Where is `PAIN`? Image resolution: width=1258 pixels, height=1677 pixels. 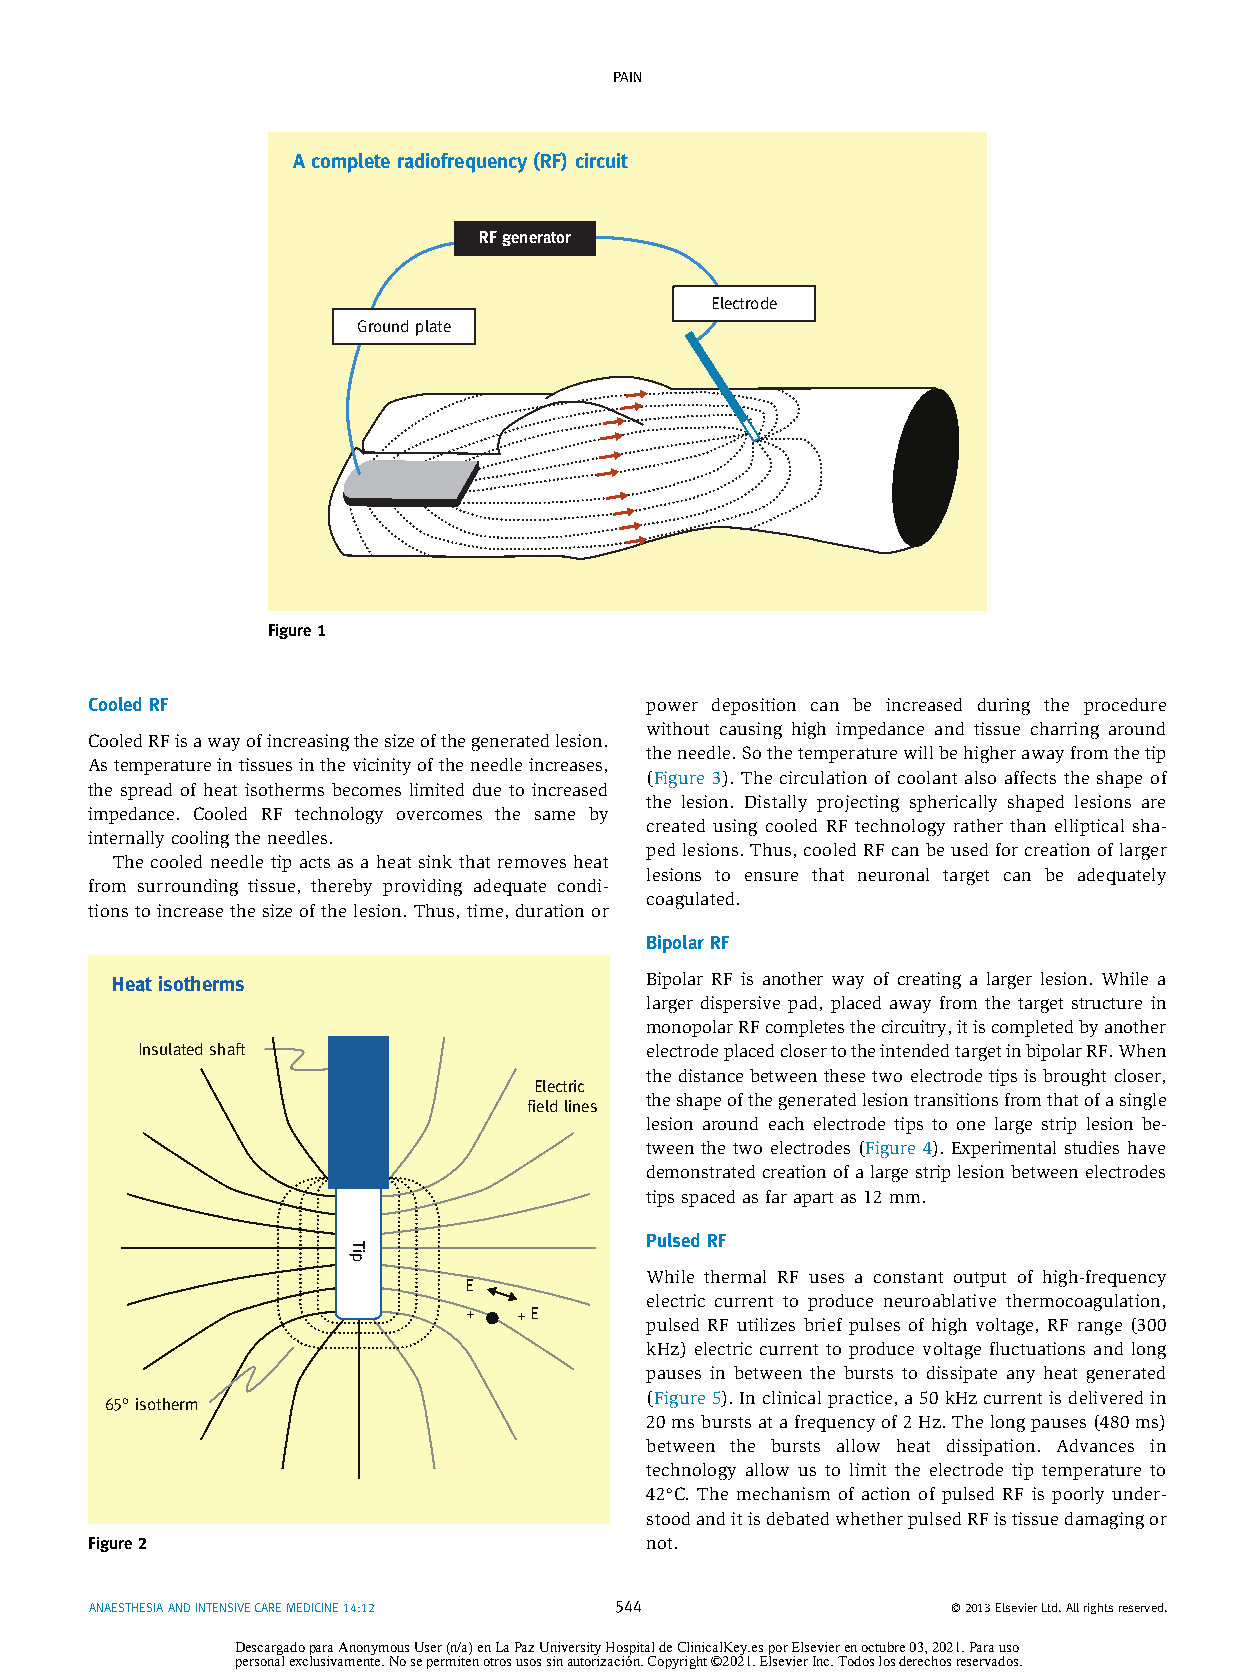
PAIN is located at coordinates (627, 77).
